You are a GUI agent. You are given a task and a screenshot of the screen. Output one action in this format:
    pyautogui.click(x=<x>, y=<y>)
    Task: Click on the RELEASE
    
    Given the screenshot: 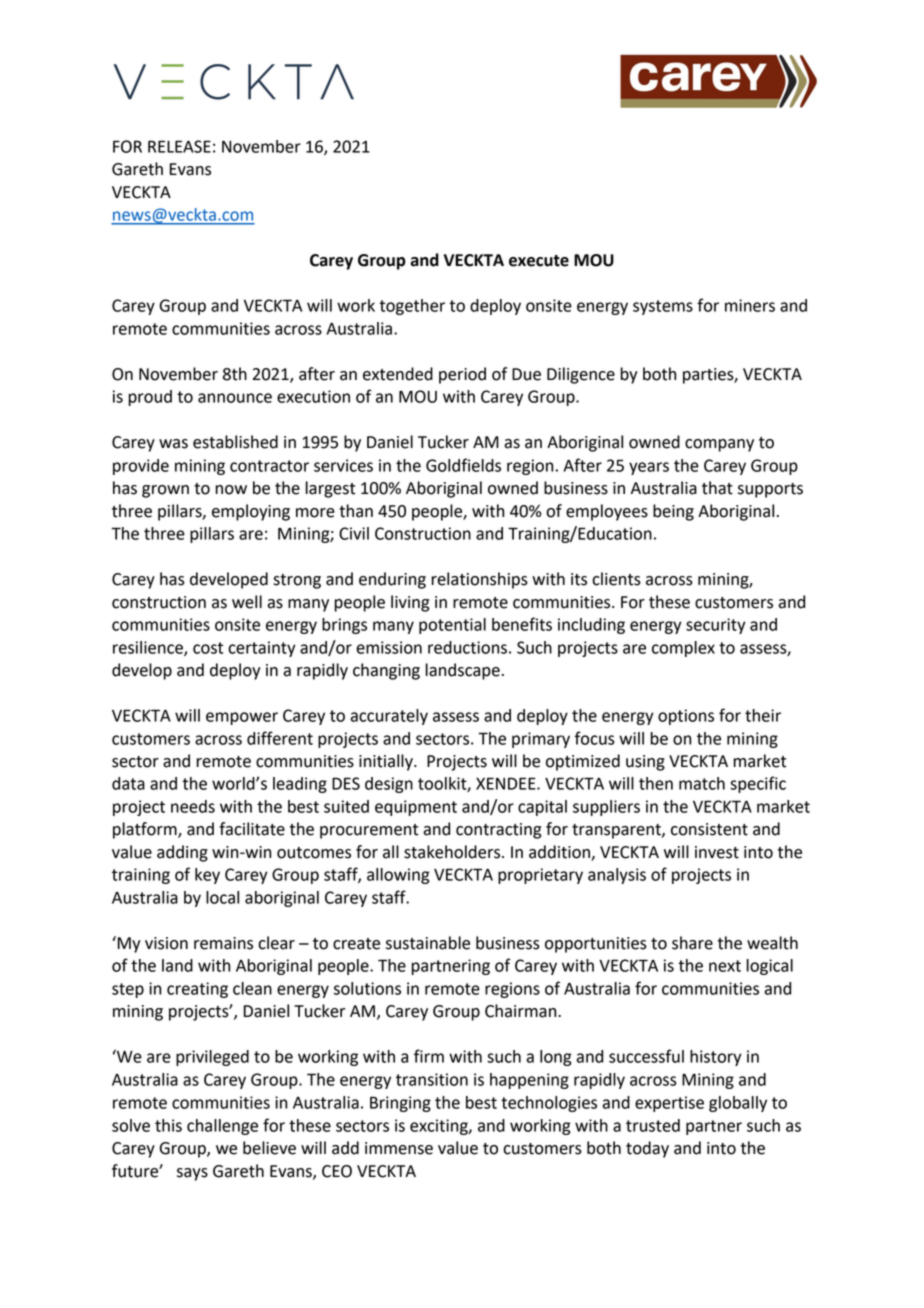 What is the action you would take?
    pyautogui.click(x=179, y=146)
